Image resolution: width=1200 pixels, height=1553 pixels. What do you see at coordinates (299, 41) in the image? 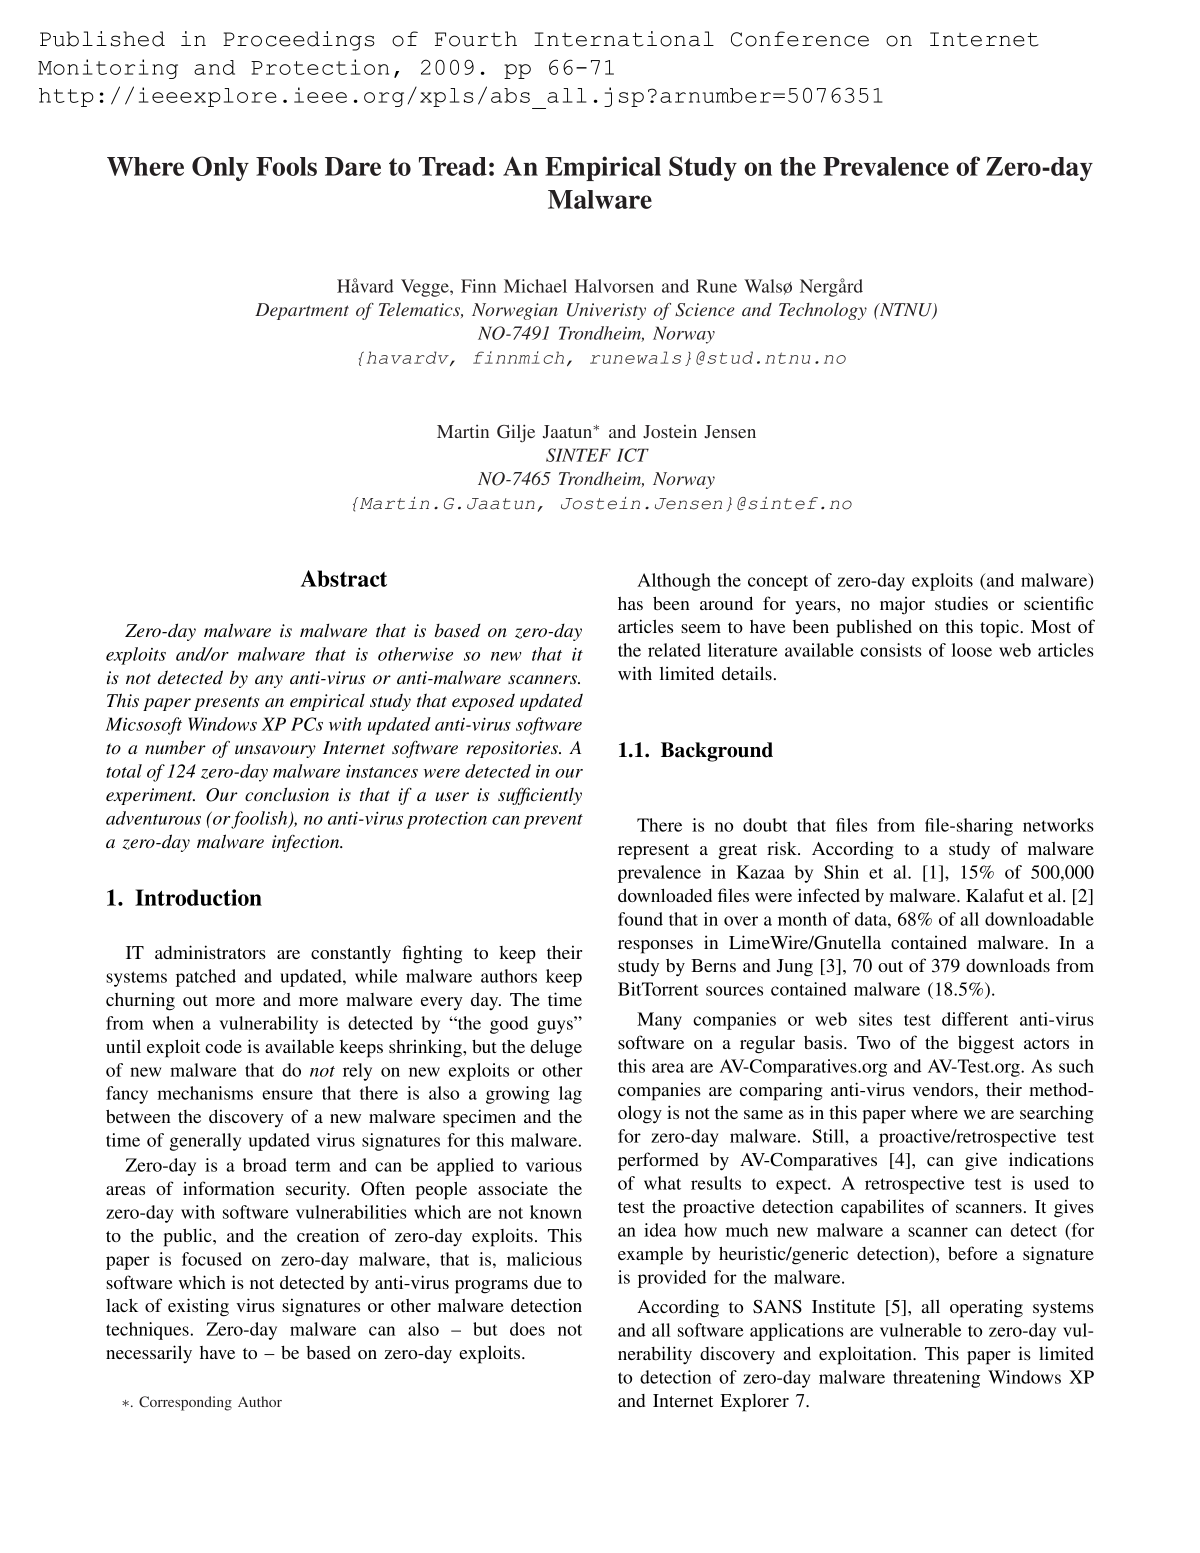
I see `Proceedings` at bounding box center [299, 41].
